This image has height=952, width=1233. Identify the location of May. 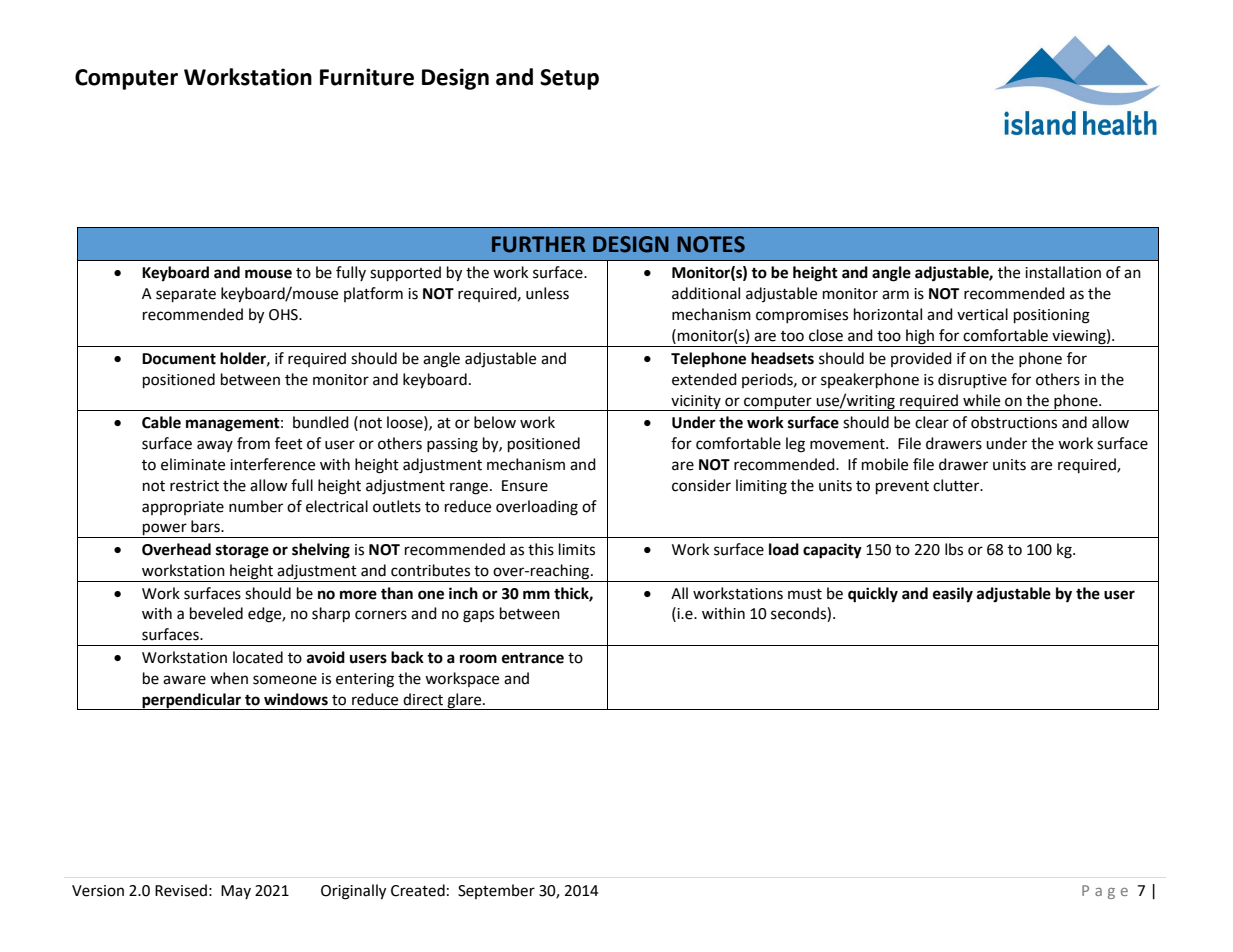
(236, 892).
